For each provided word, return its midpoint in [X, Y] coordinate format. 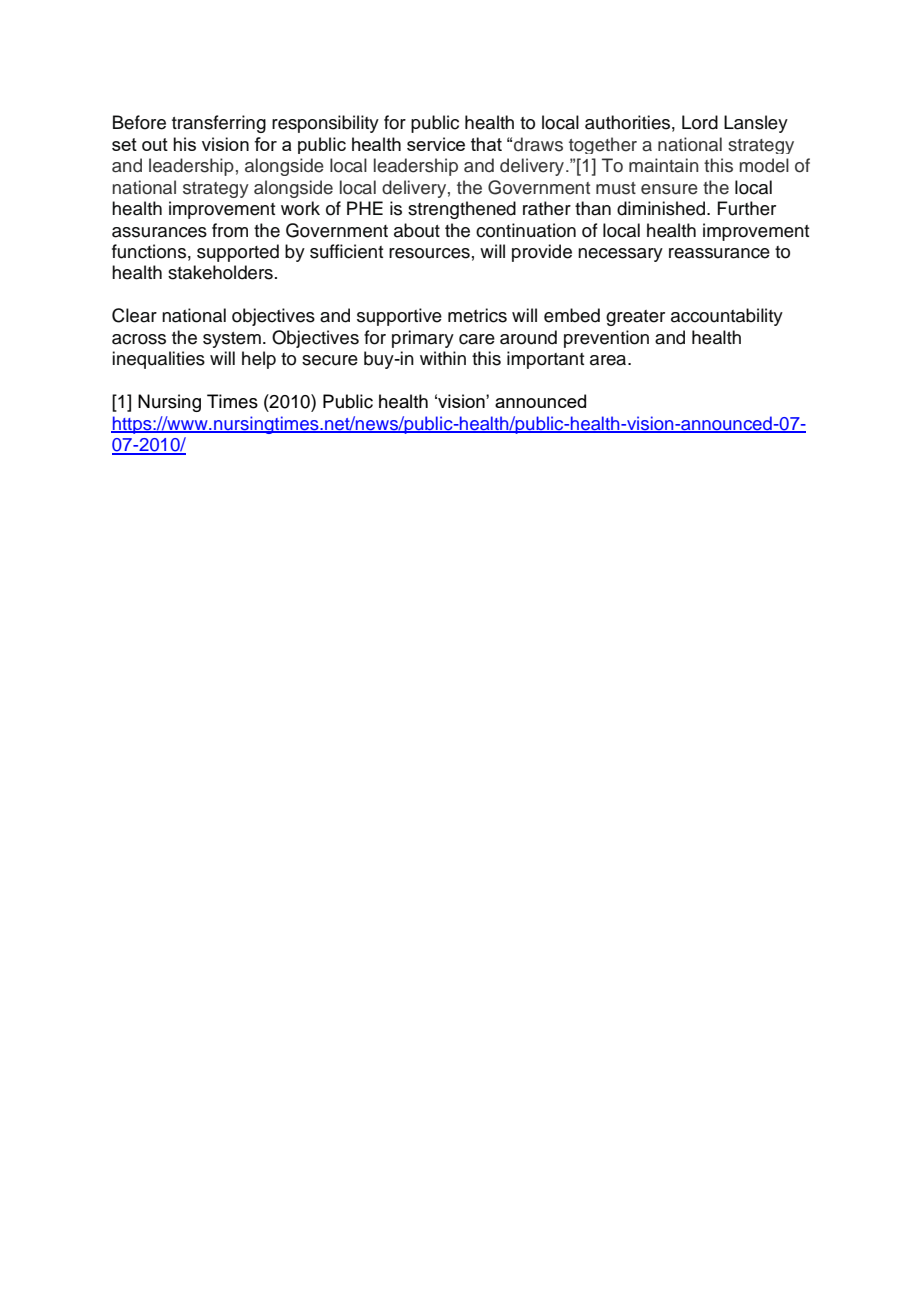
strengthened [462, 210]
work [300, 208]
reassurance [719, 253]
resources [429, 253]
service [436, 144]
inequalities [158, 360]
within [443, 358]
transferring [219, 124]
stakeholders [220, 272]
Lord [700, 122]
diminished [662, 208]
